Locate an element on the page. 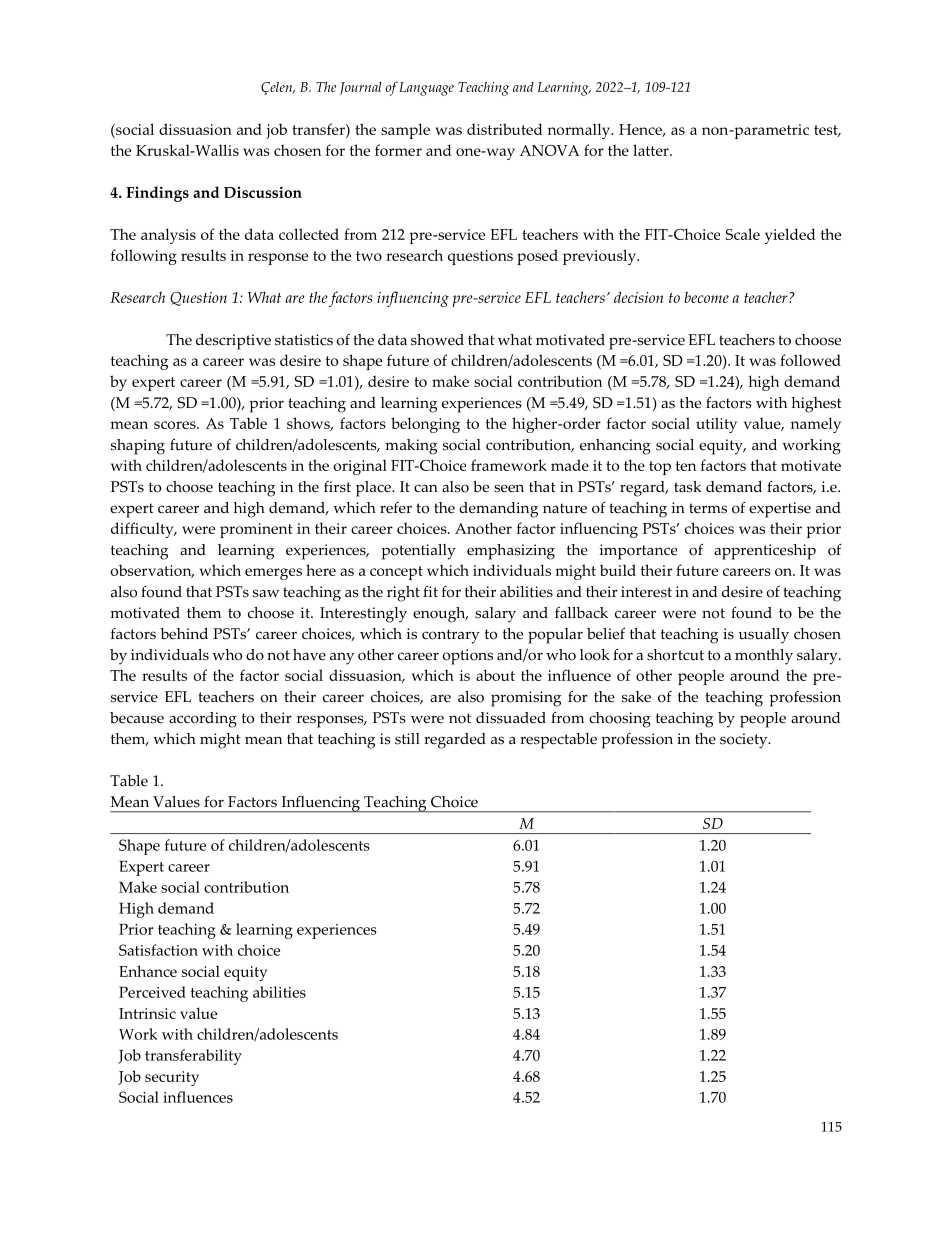  belonging is located at coordinates (425, 425).
